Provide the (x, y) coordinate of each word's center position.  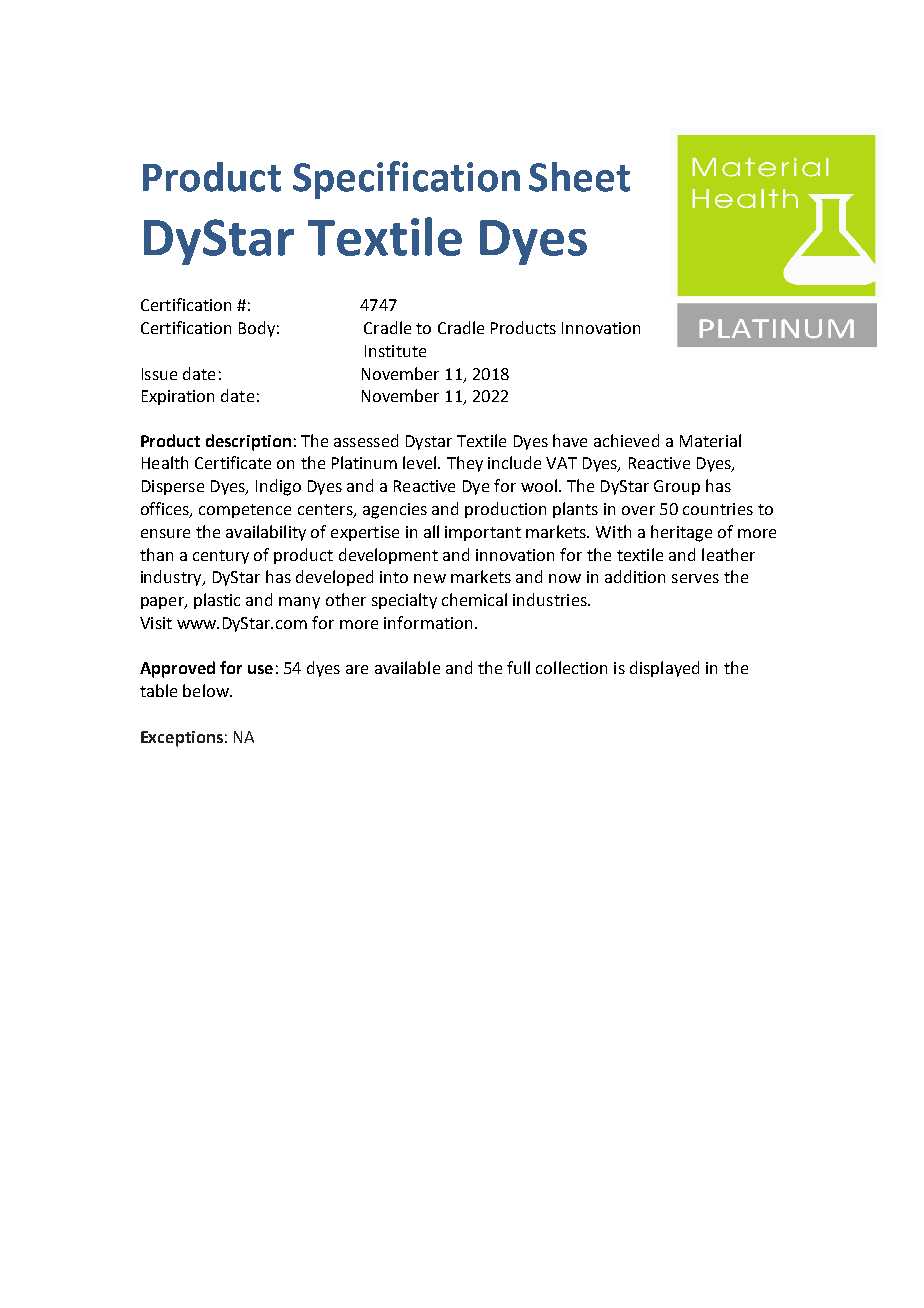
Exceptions (182, 739)
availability (266, 533)
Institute (395, 351)
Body (257, 329)
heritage (681, 533)
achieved (626, 440)
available (407, 667)
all (431, 531)
